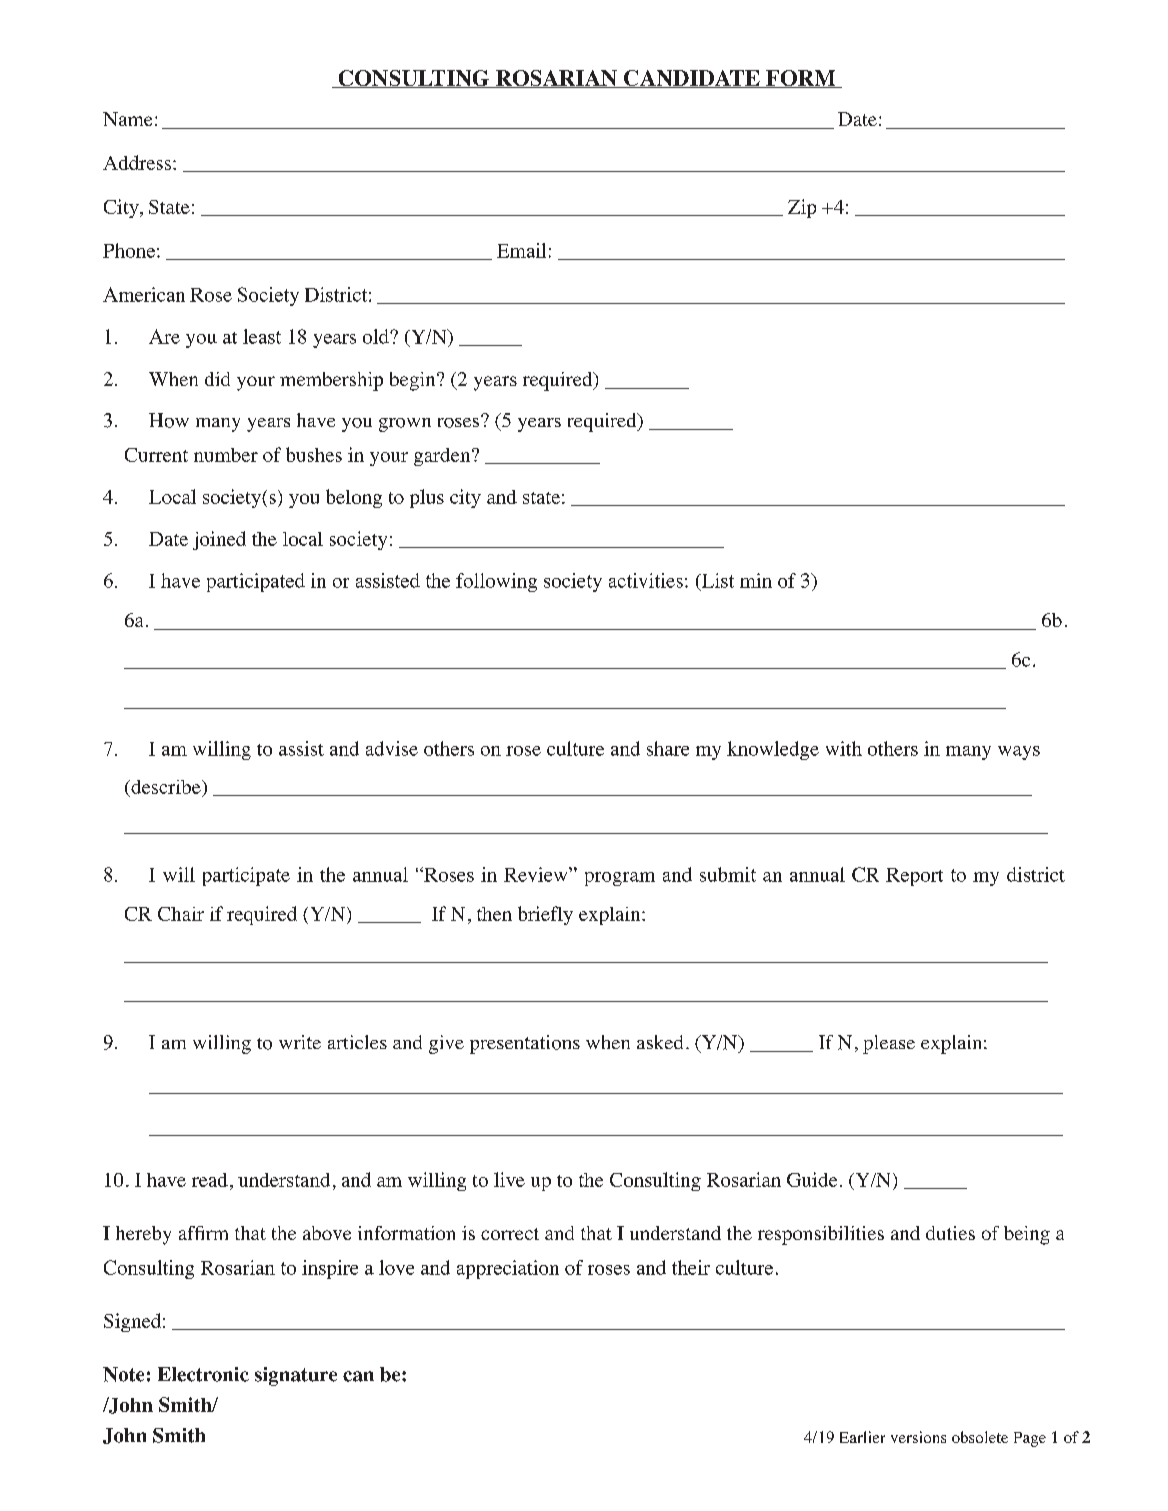 The image size is (1168, 1511). Describe the element at coordinates (521, 250) in the image. I see `Email` at that location.
